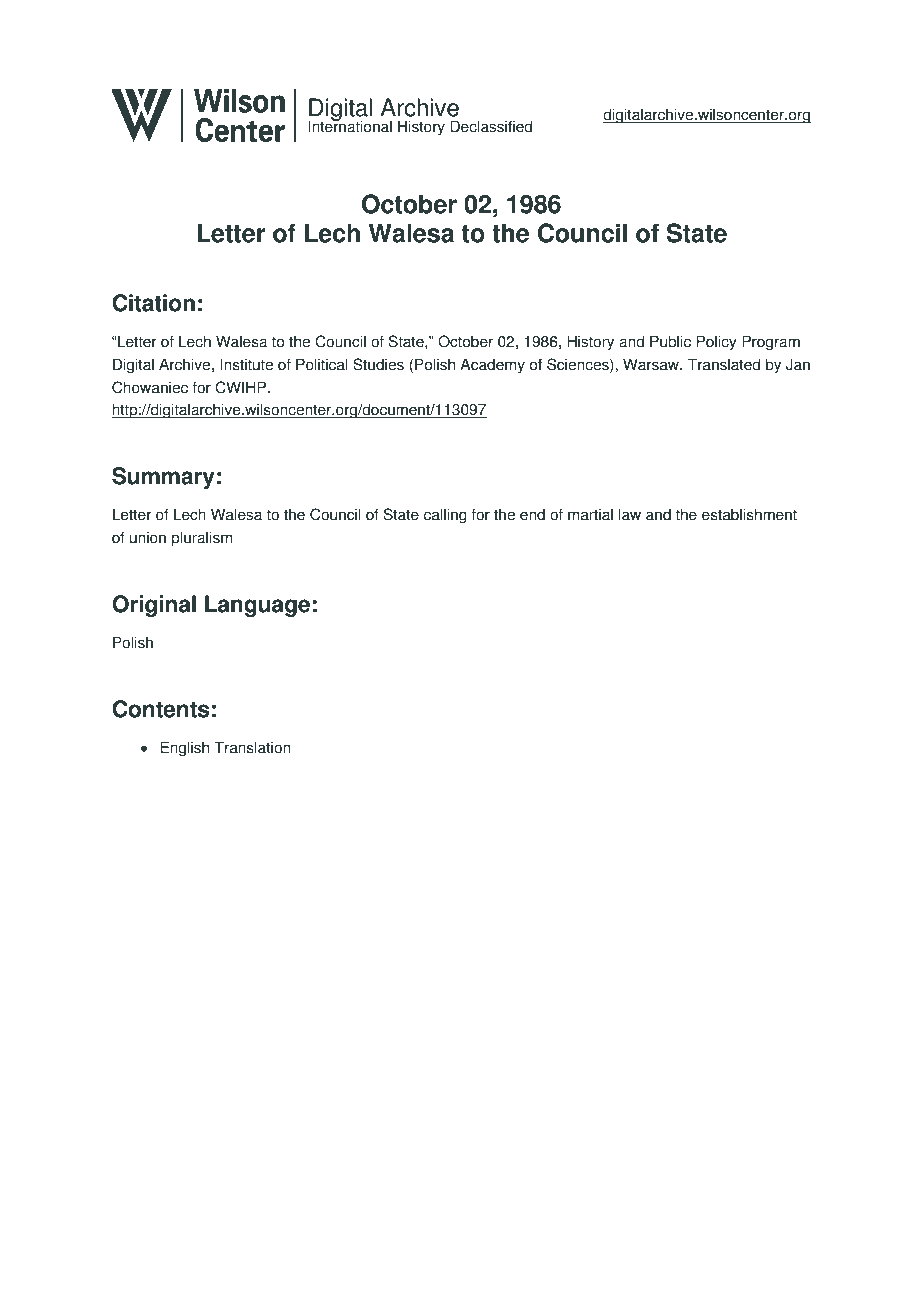 This screenshot has width=924, height=1308. I want to click on pluralism, so click(202, 539).
